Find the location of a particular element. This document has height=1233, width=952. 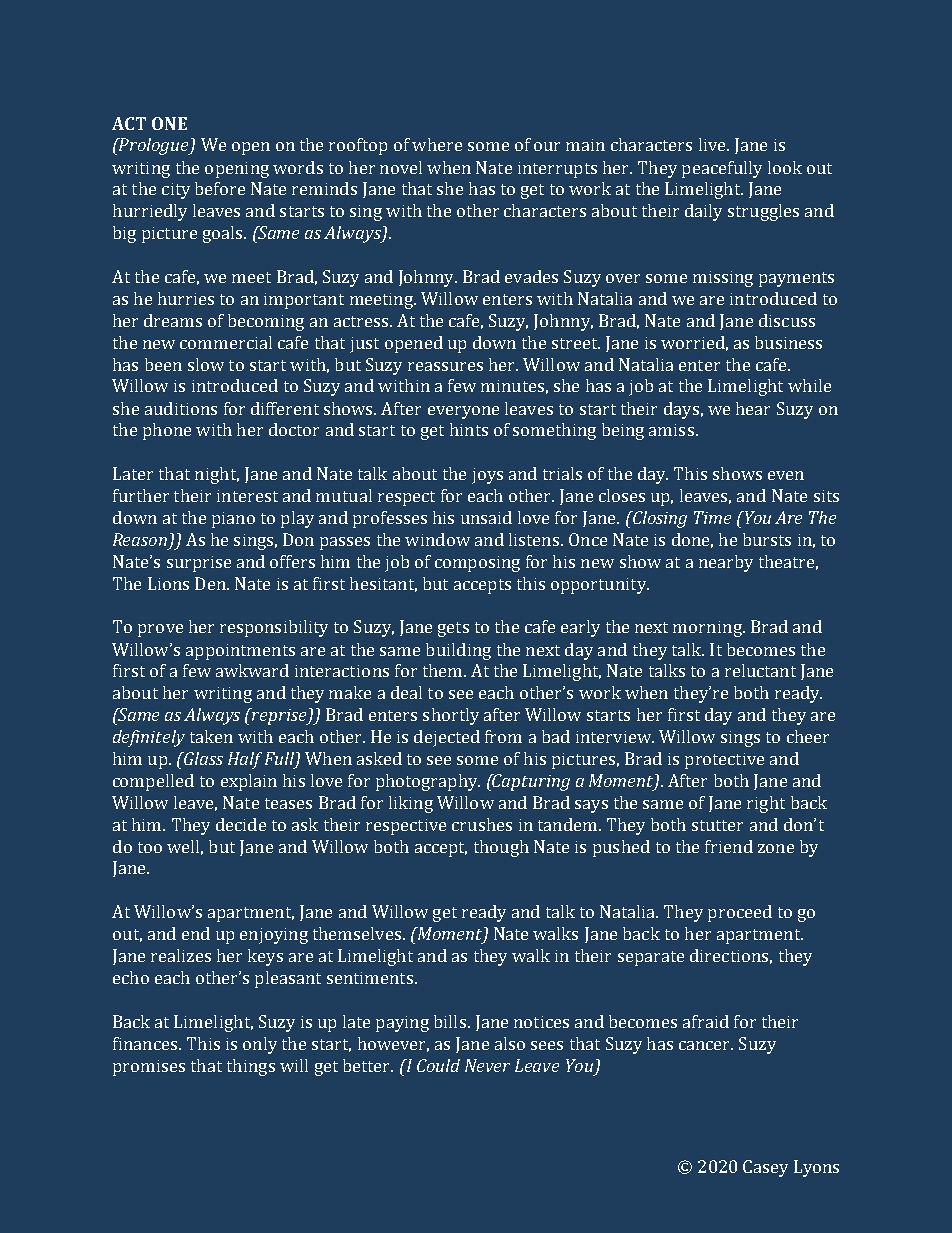

building is located at coordinates (458, 651).
